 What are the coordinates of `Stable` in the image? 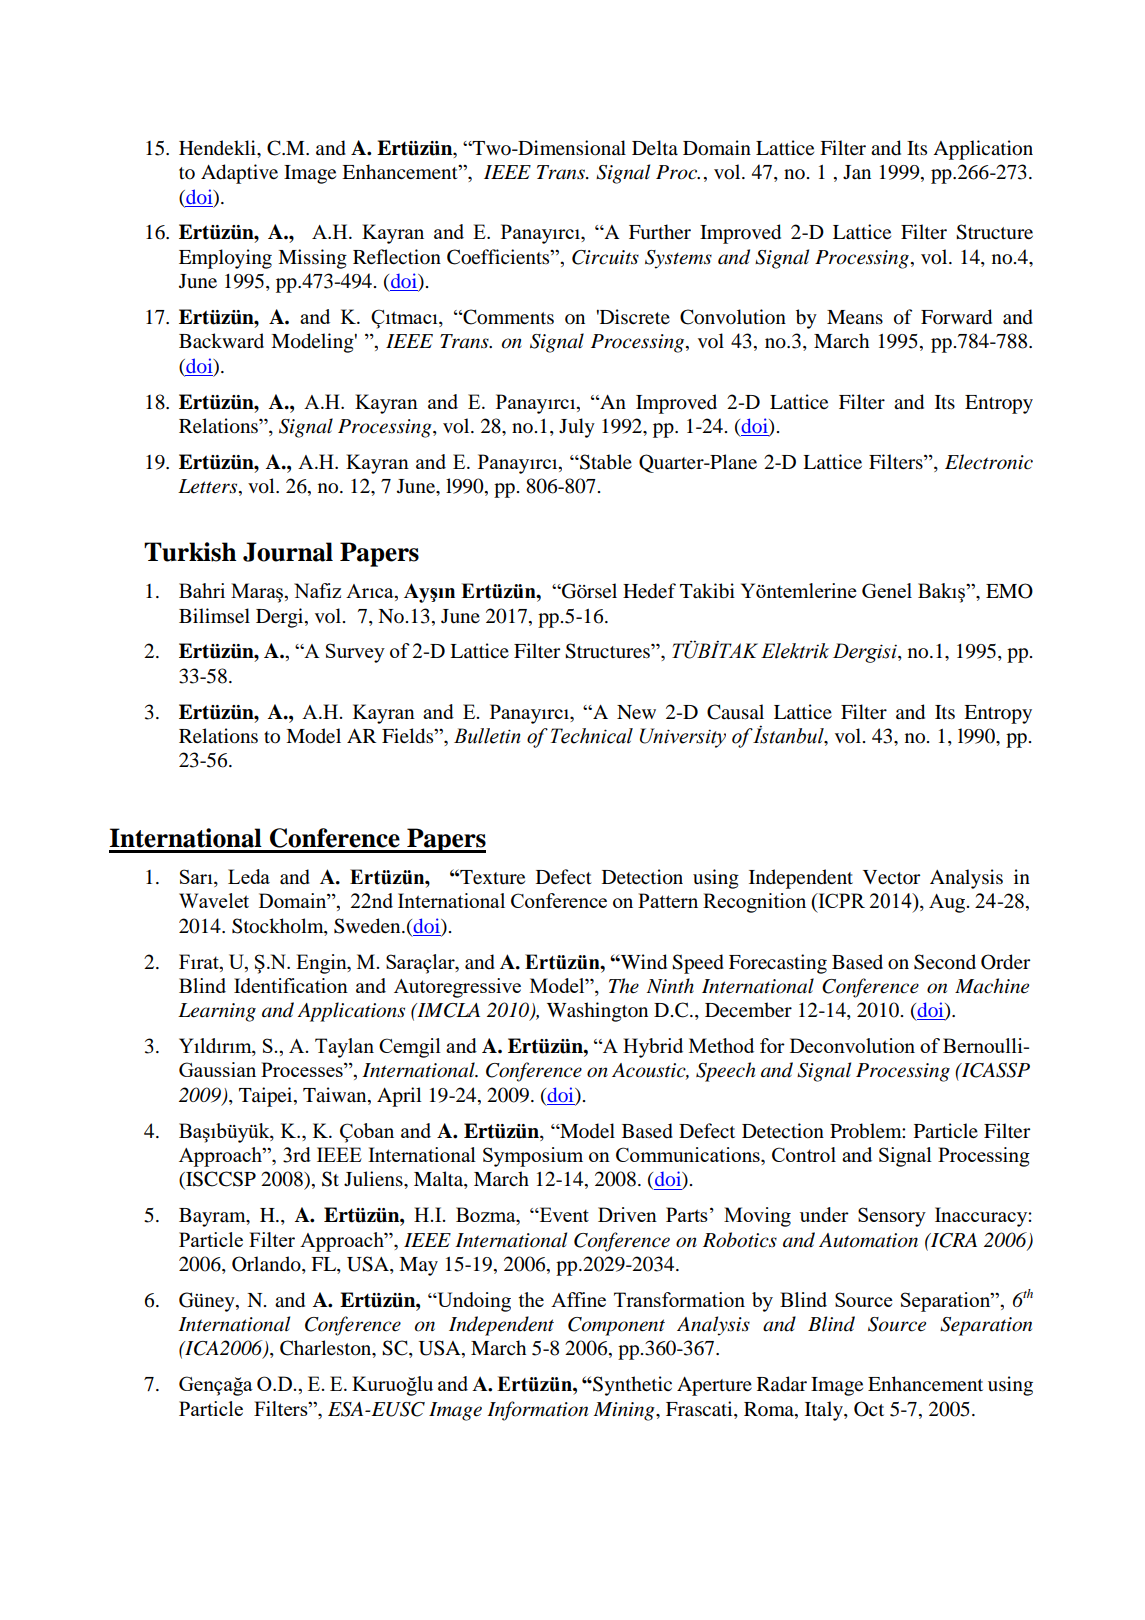 It's located at (605, 462).
